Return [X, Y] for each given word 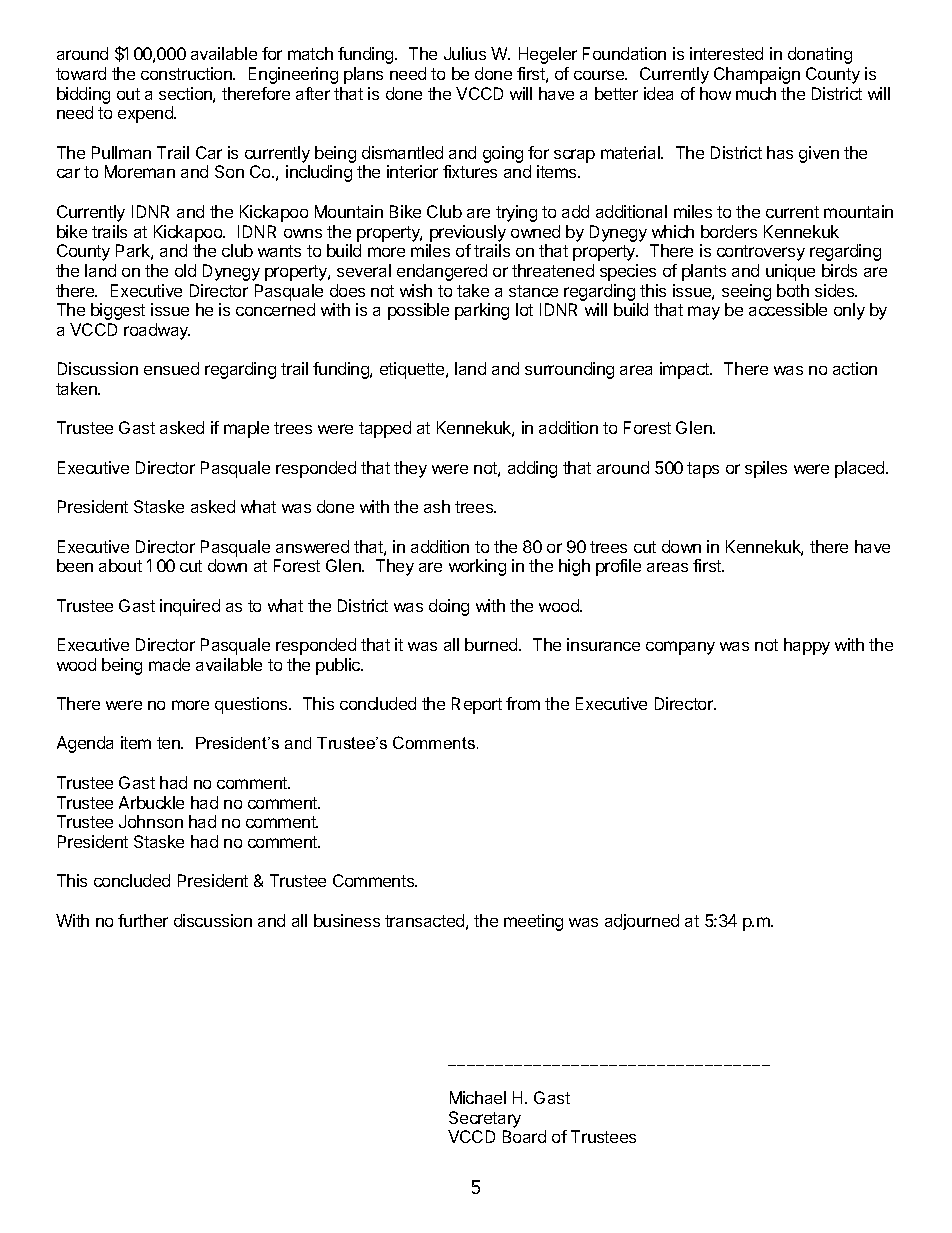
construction [187, 73]
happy [807, 646]
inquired [190, 607]
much [756, 93]
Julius [465, 53]
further [143, 920]
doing [449, 607]
